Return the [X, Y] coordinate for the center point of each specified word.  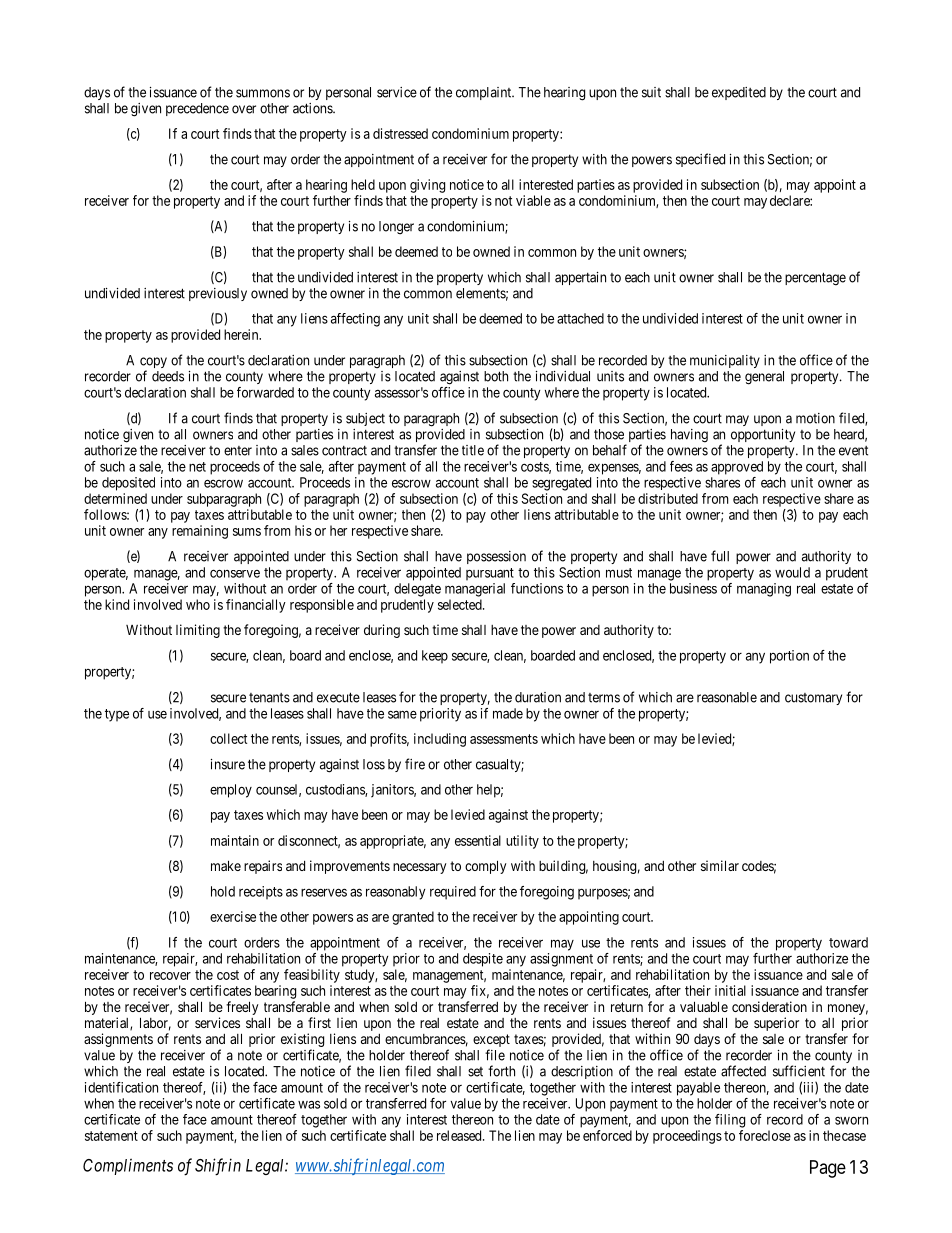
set [475, 1072]
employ [231, 791]
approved [737, 468]
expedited [739, 93]
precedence [197, 109]
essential [478, 840]
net [197, 467]
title [473, 450]
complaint [485, 93]
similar [720, 865]
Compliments [128, 1166]
